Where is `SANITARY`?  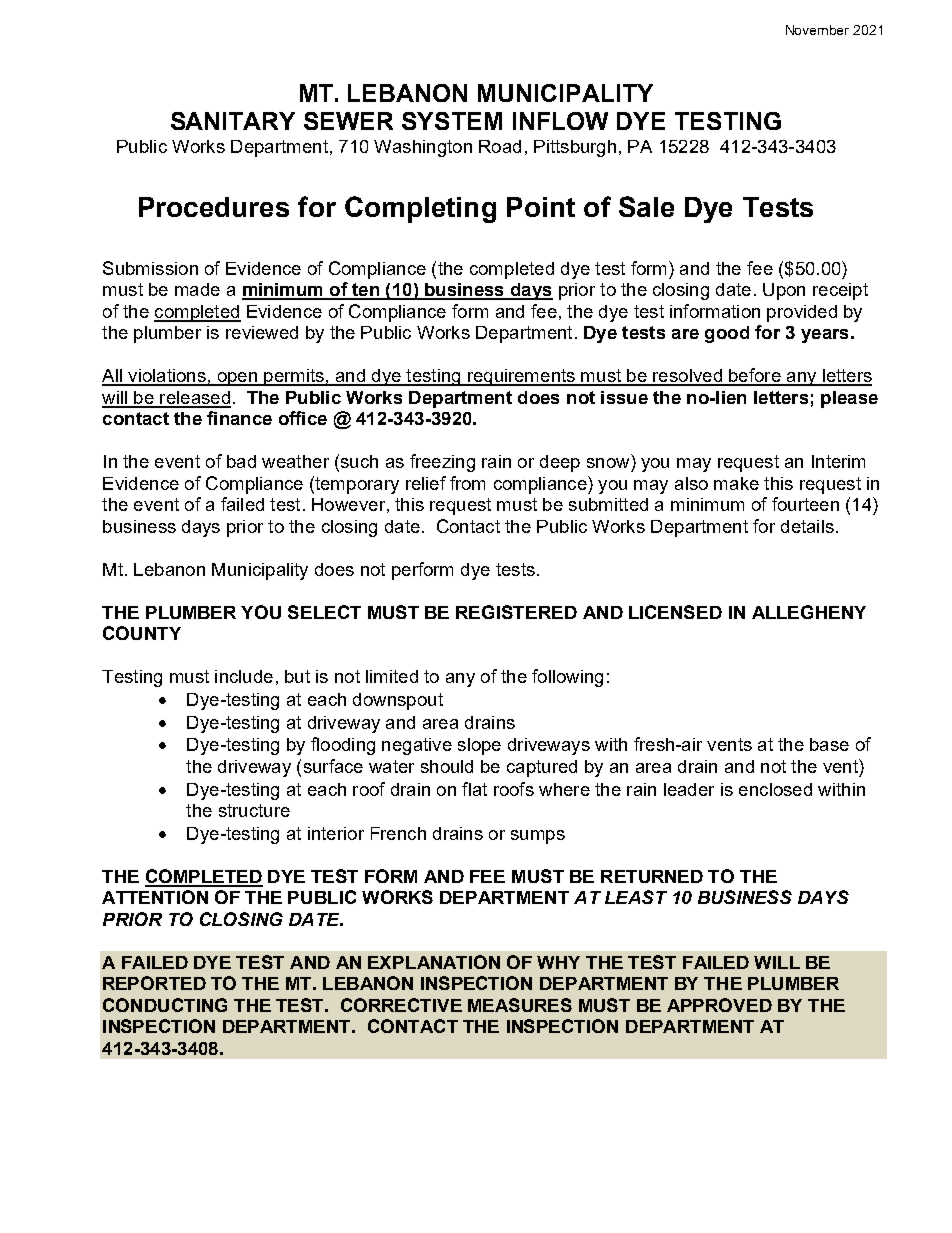 SANITARY is located at coordinates (233, 121).
